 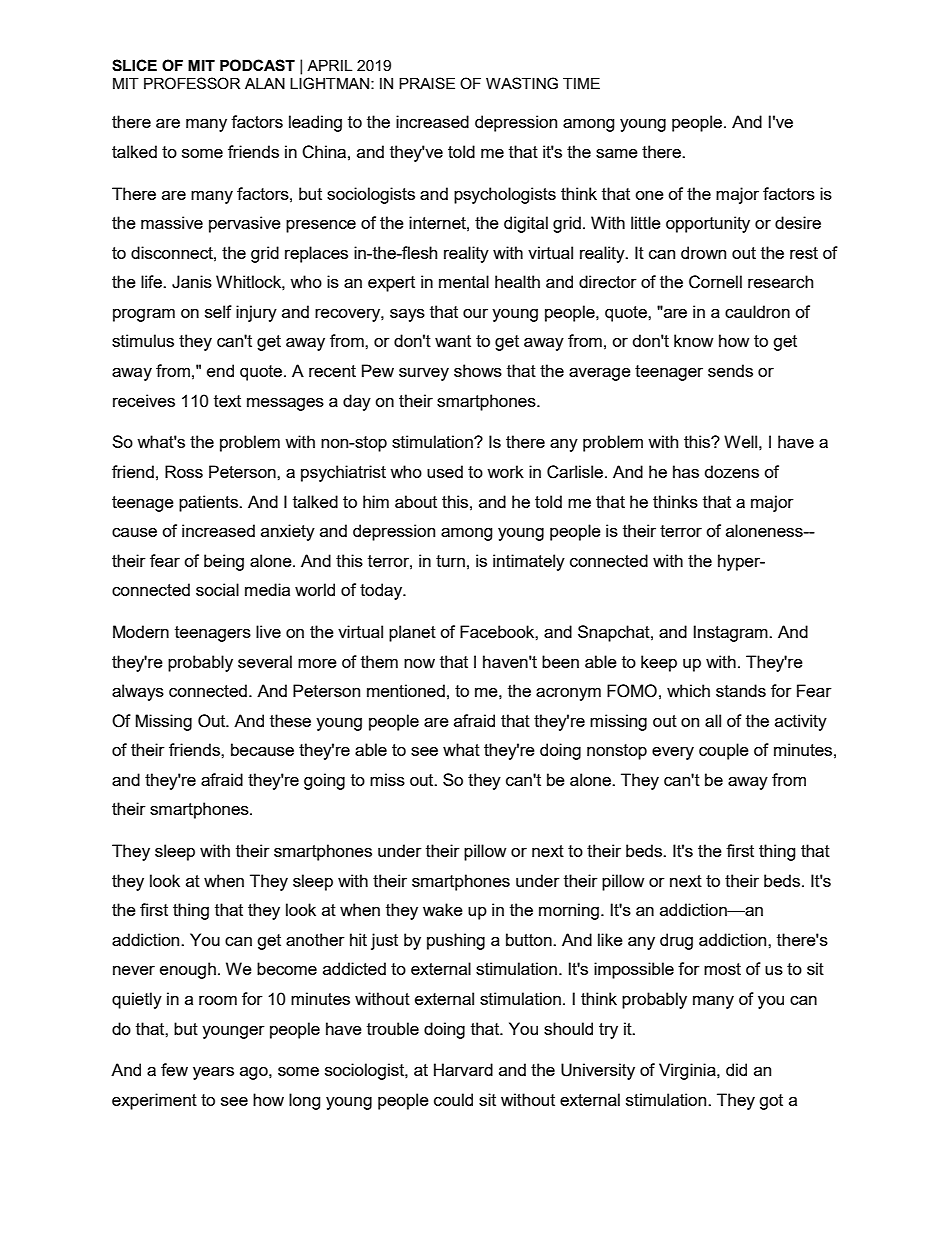 I want to click on used, so click(x=445, y=471).
